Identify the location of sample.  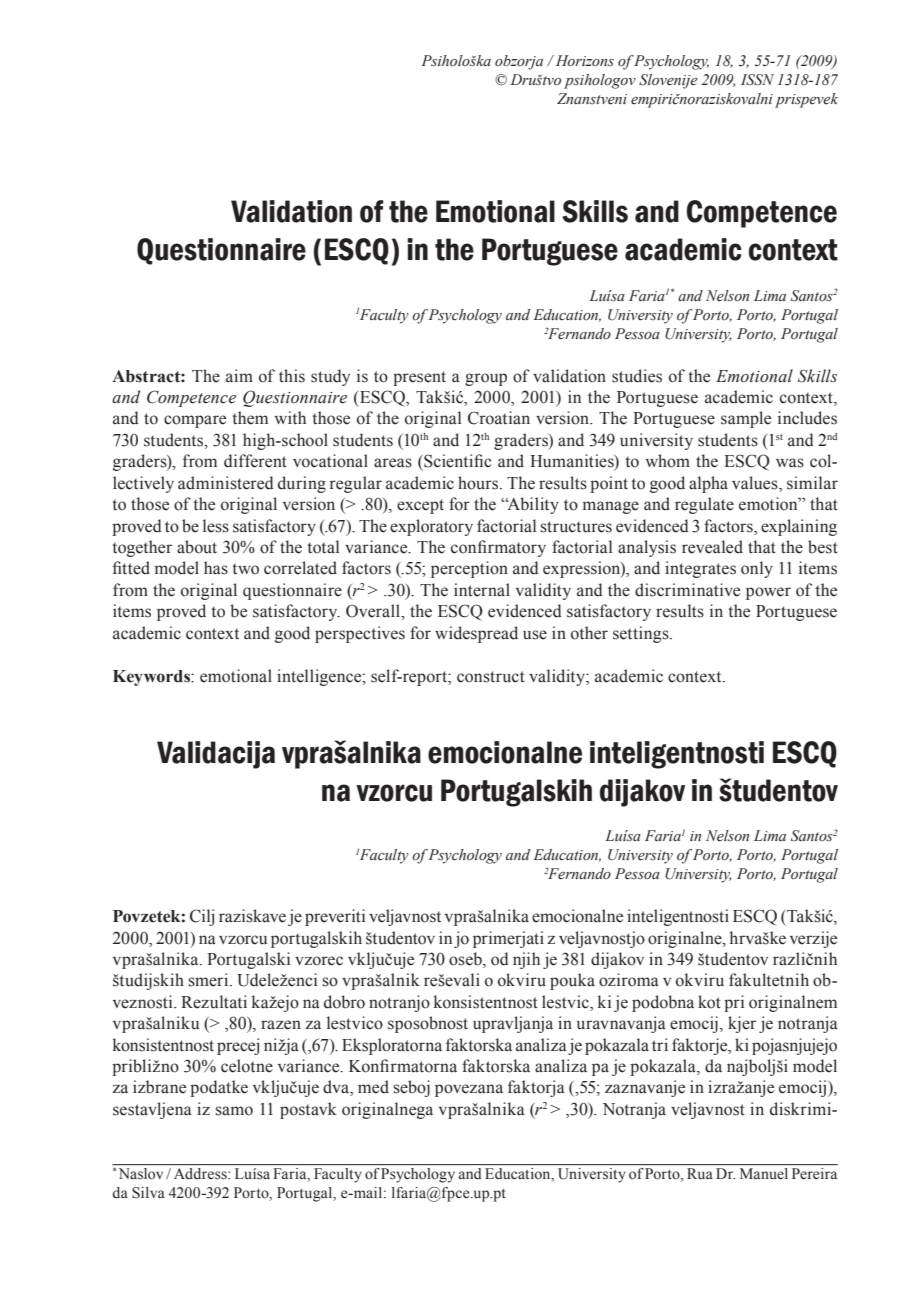
(746, 419).
